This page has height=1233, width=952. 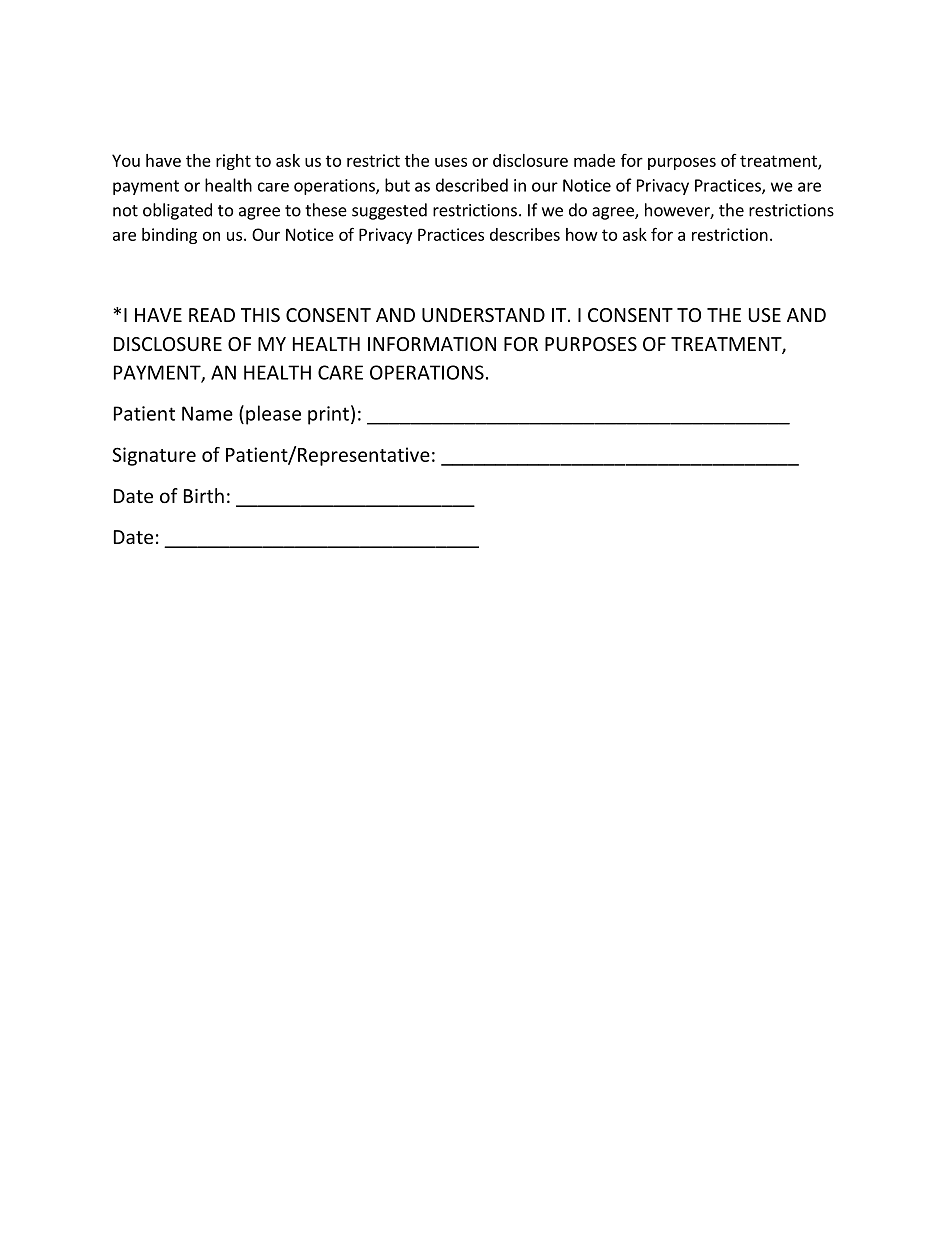 What do you see at coordinates (328, 415) in the page?
I see `print` at bounding box center [328, 415].
